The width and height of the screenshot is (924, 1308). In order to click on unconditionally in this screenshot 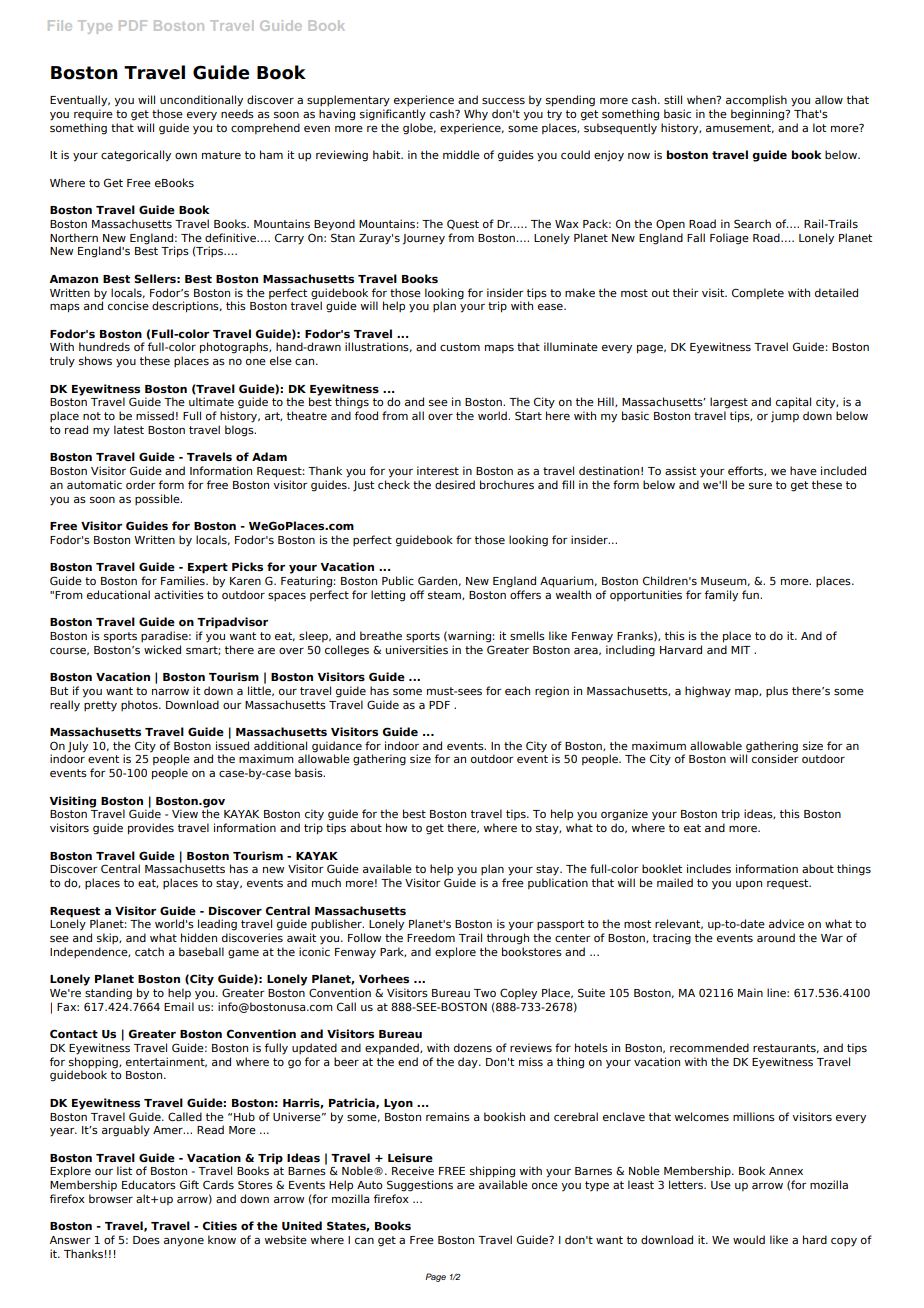, I will do `click(201, 101)`.
